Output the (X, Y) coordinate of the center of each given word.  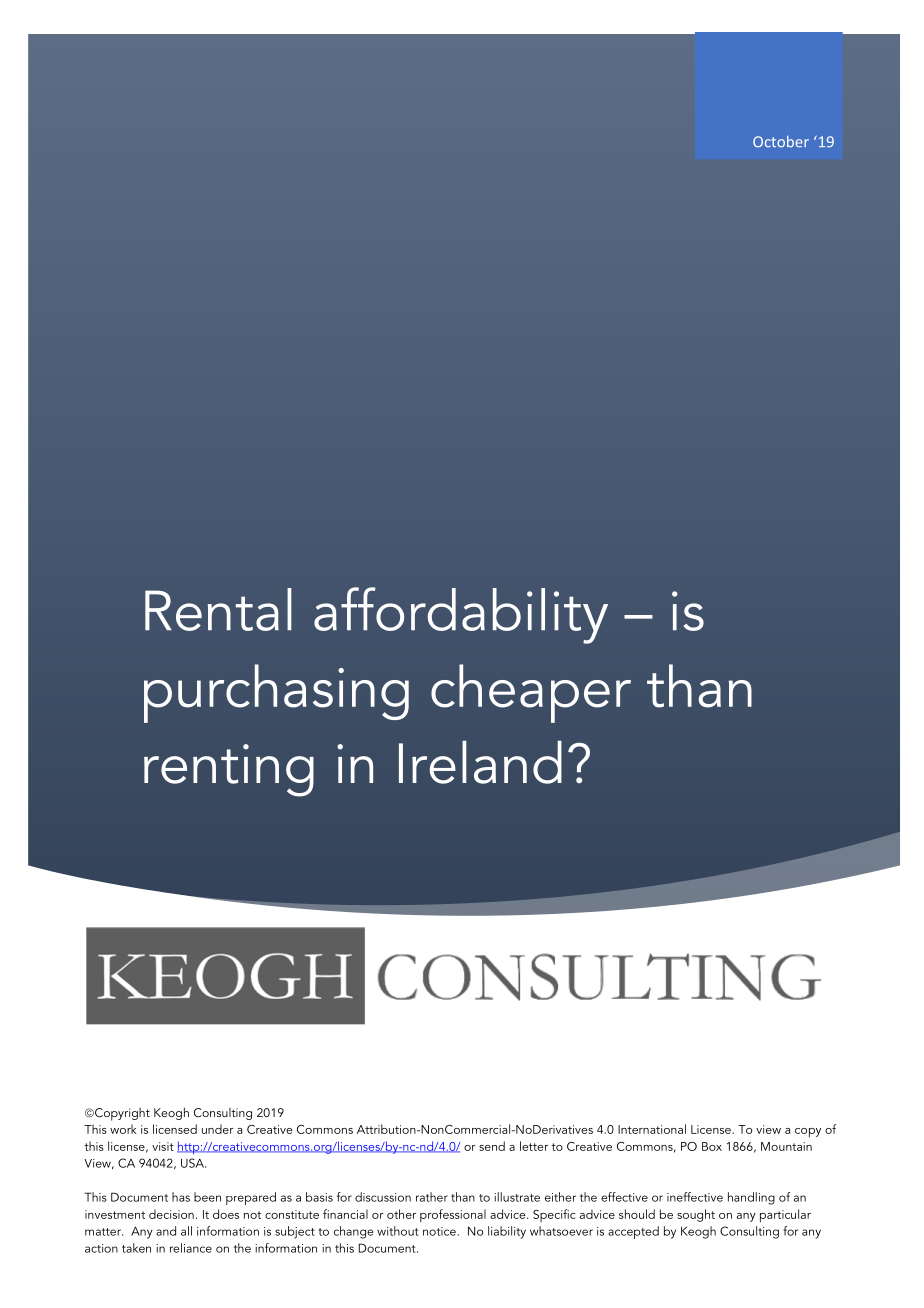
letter (534, 1146)
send (492, 1146)
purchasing (276, 693)
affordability (461, 615)
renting (229, 770)
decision (171, 1214)
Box (712, 1146)
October (781, 142)
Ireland (480, 762)
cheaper (531, 693)
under (218, 1129)
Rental (218, 609)
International (652, 1129)
